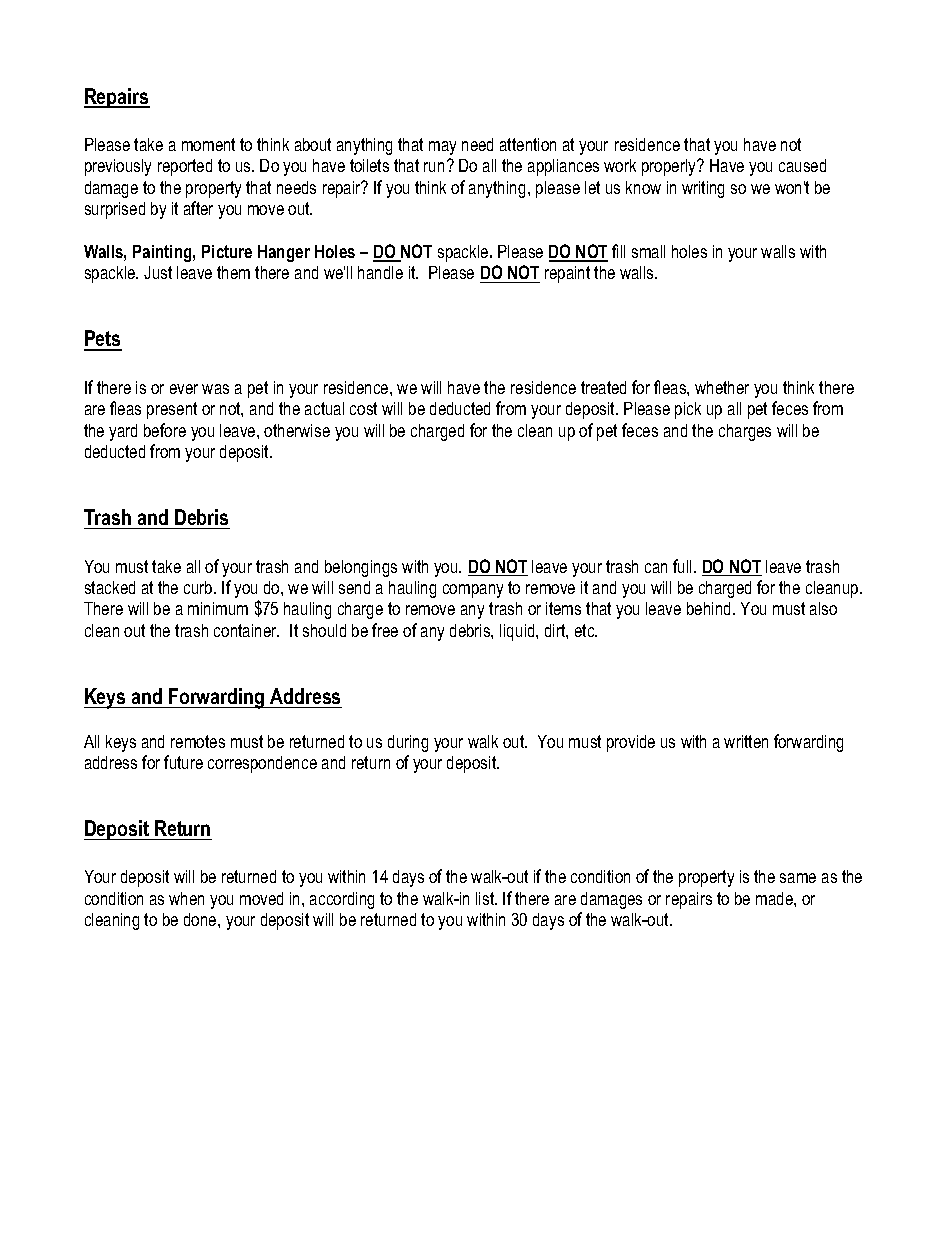 This page has height=1233, width=952. Describe the element at coordinates (710, 608) in the page. I see `behind` at that location.
